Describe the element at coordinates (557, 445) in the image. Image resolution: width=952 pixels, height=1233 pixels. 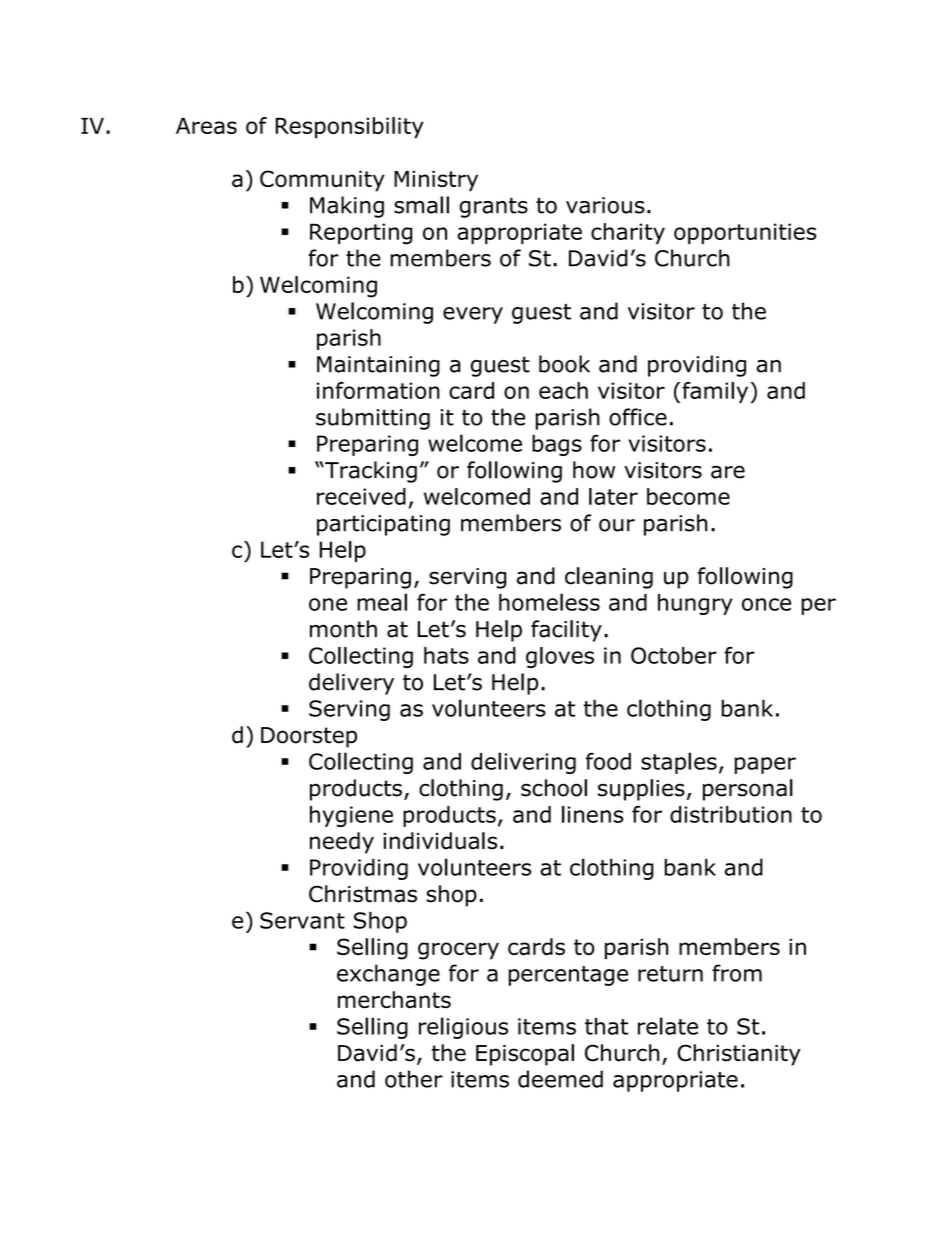
I see `bags` at that location.
